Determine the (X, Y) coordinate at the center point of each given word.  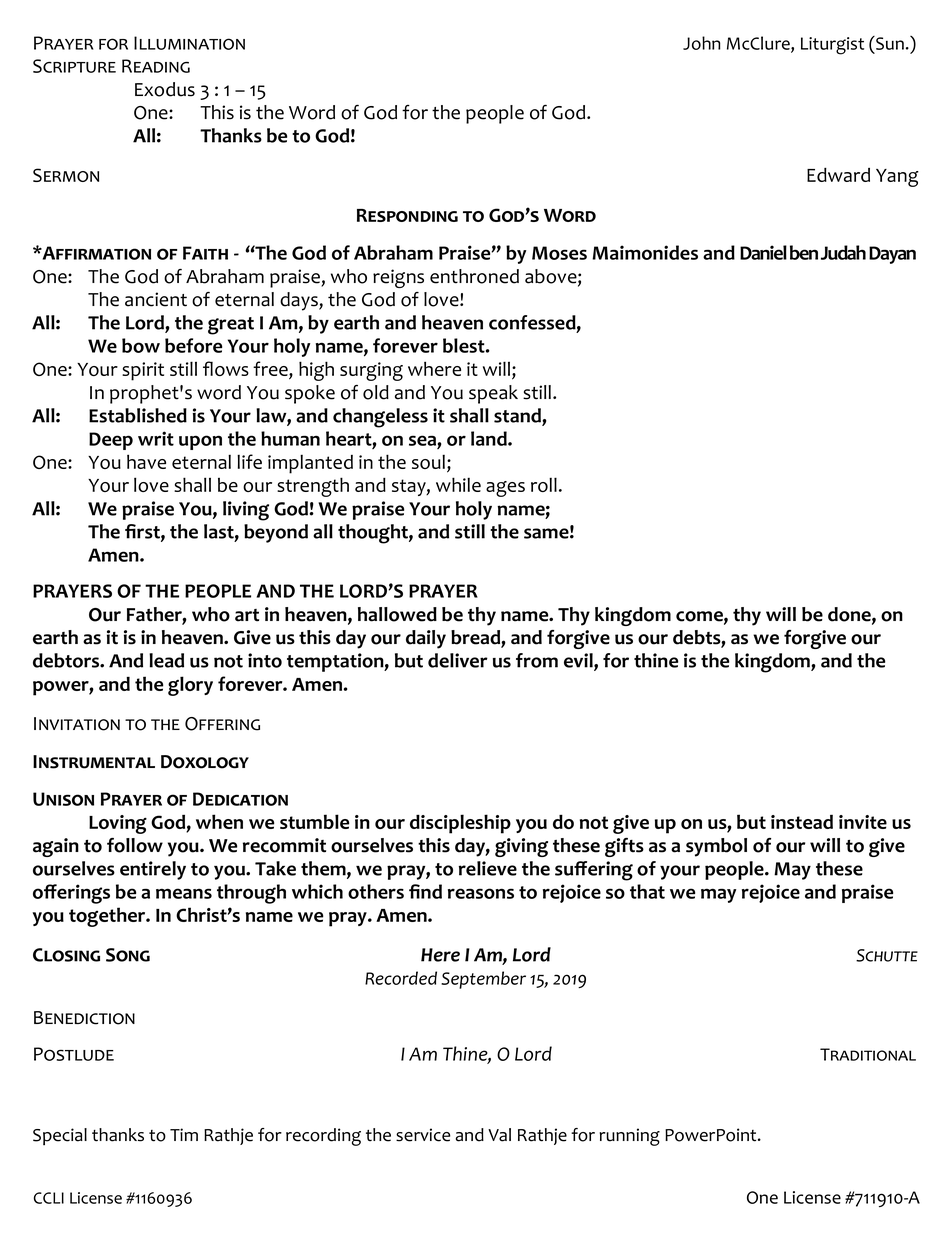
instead (802, 822)
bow (141, 345)
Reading (156, 66)
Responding (407, 215)
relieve (488, 868)
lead (166, 660)
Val (499, 1135)
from (537, 660)
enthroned (474, 276)
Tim (184, 1134)
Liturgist (832, 46)
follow (135, 845)
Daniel (763, 252)
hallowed (397, 614)
